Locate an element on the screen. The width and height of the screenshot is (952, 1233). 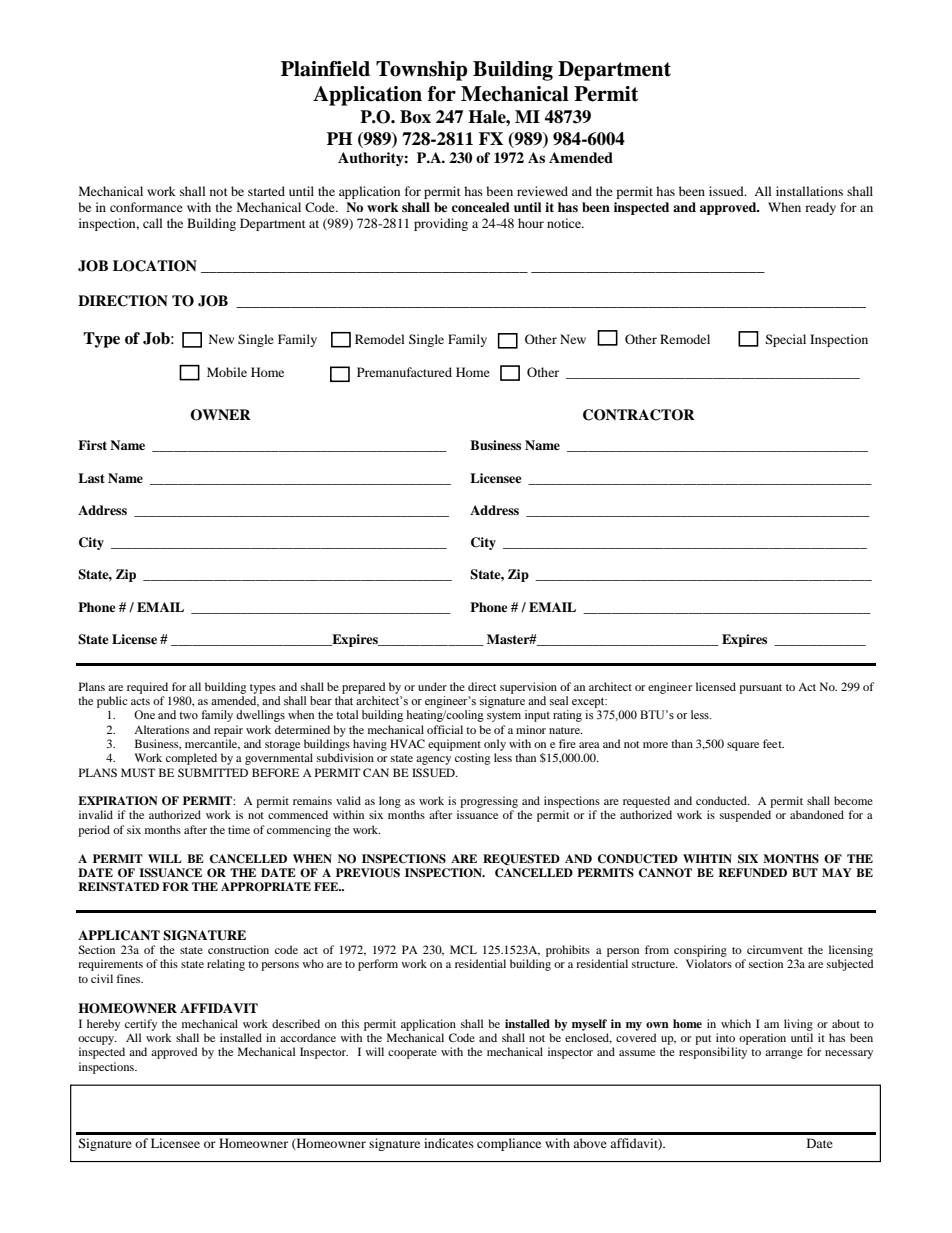
installations is located at coordinates (809, 191).
